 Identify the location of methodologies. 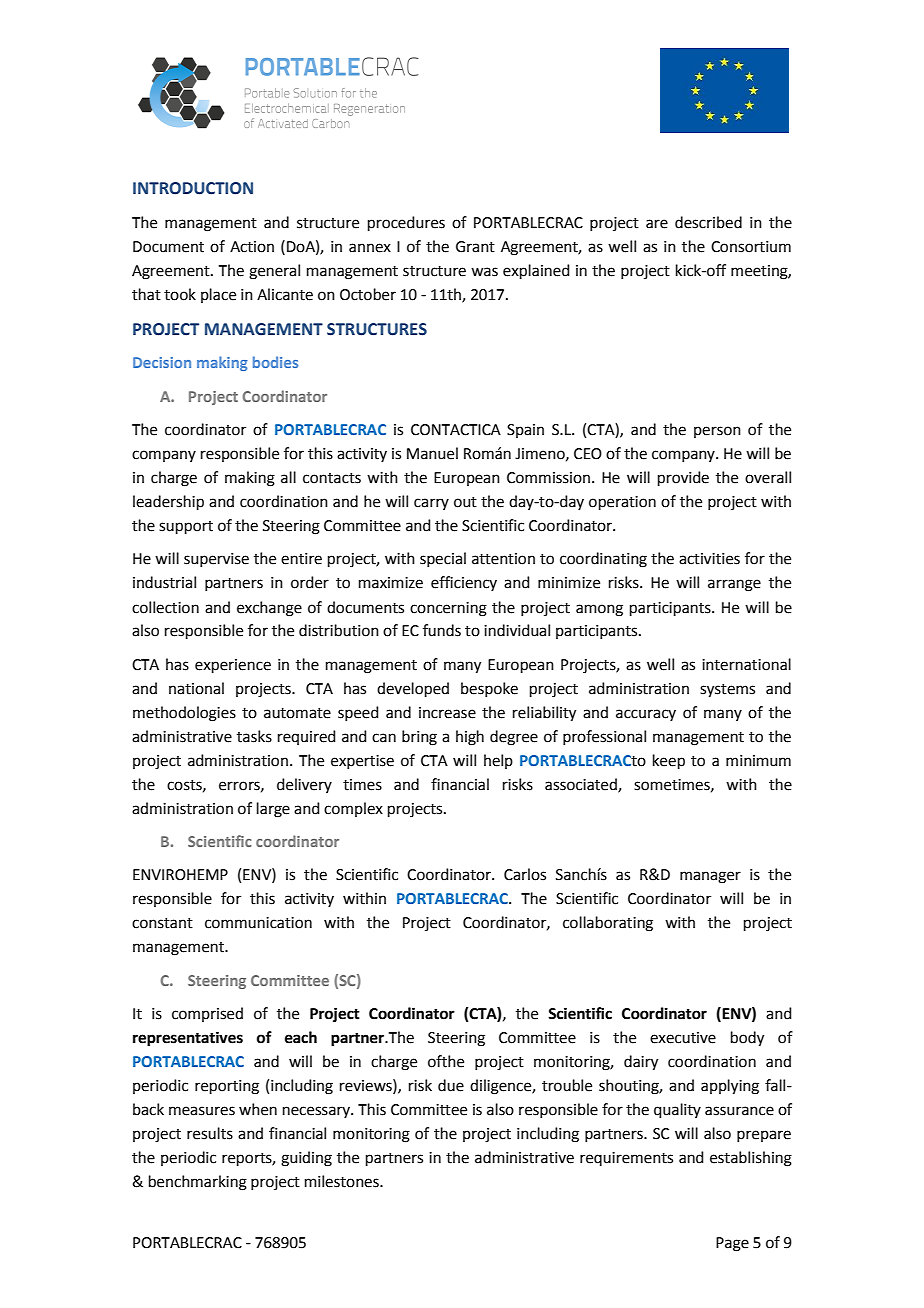
(184, 714).
